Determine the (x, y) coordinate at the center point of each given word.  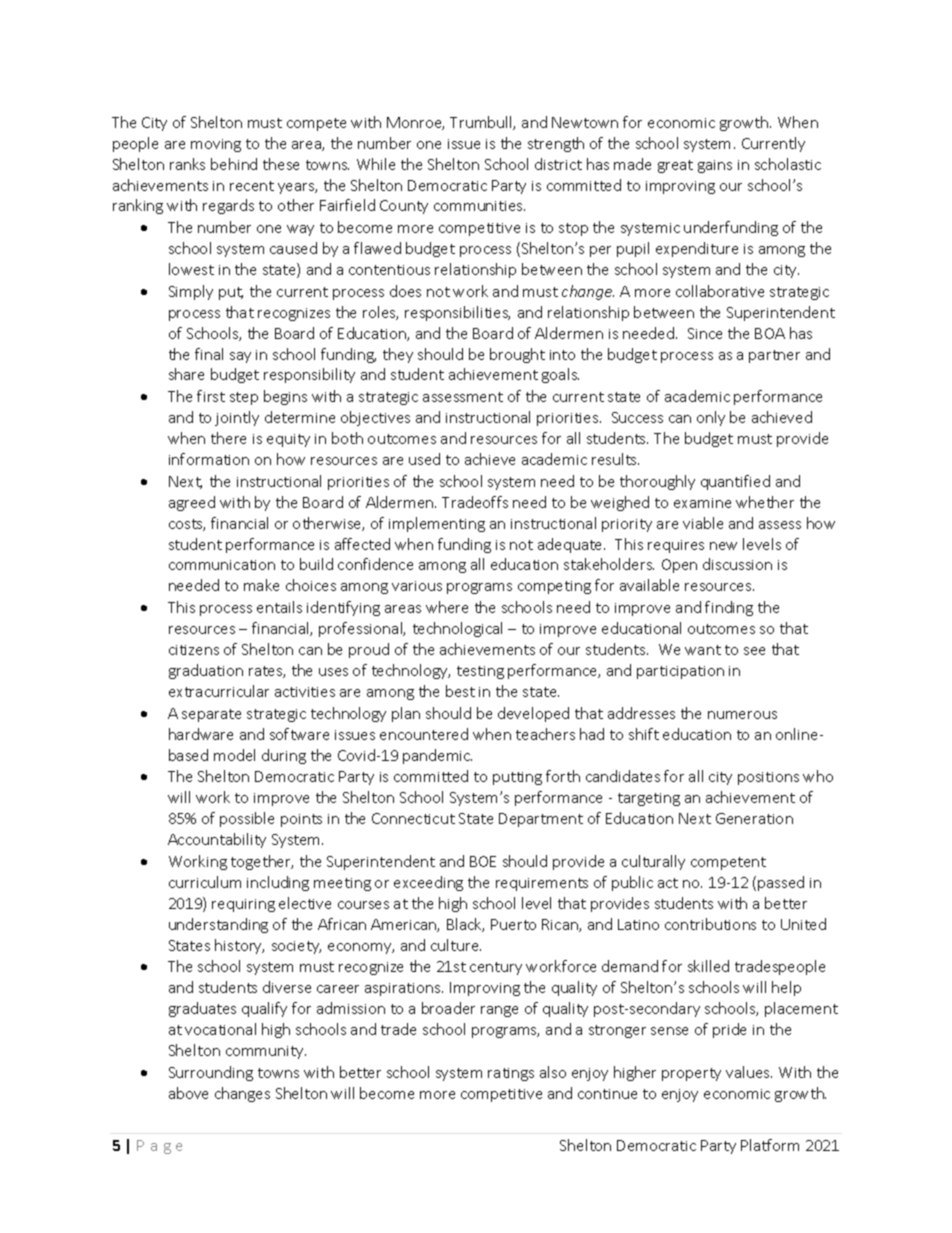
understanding (218, 925)
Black (465, 925)
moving (216, 145)
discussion (737, 564)
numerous (742, 715)
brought (517, 355)
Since (705, 333)
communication (222, 565)
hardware (201, 734)
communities (479, 206)
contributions (710, 924)
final (209, 354)
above (188, 1093)
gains (715, 166)
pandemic (437, 756)
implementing (437, 524)
